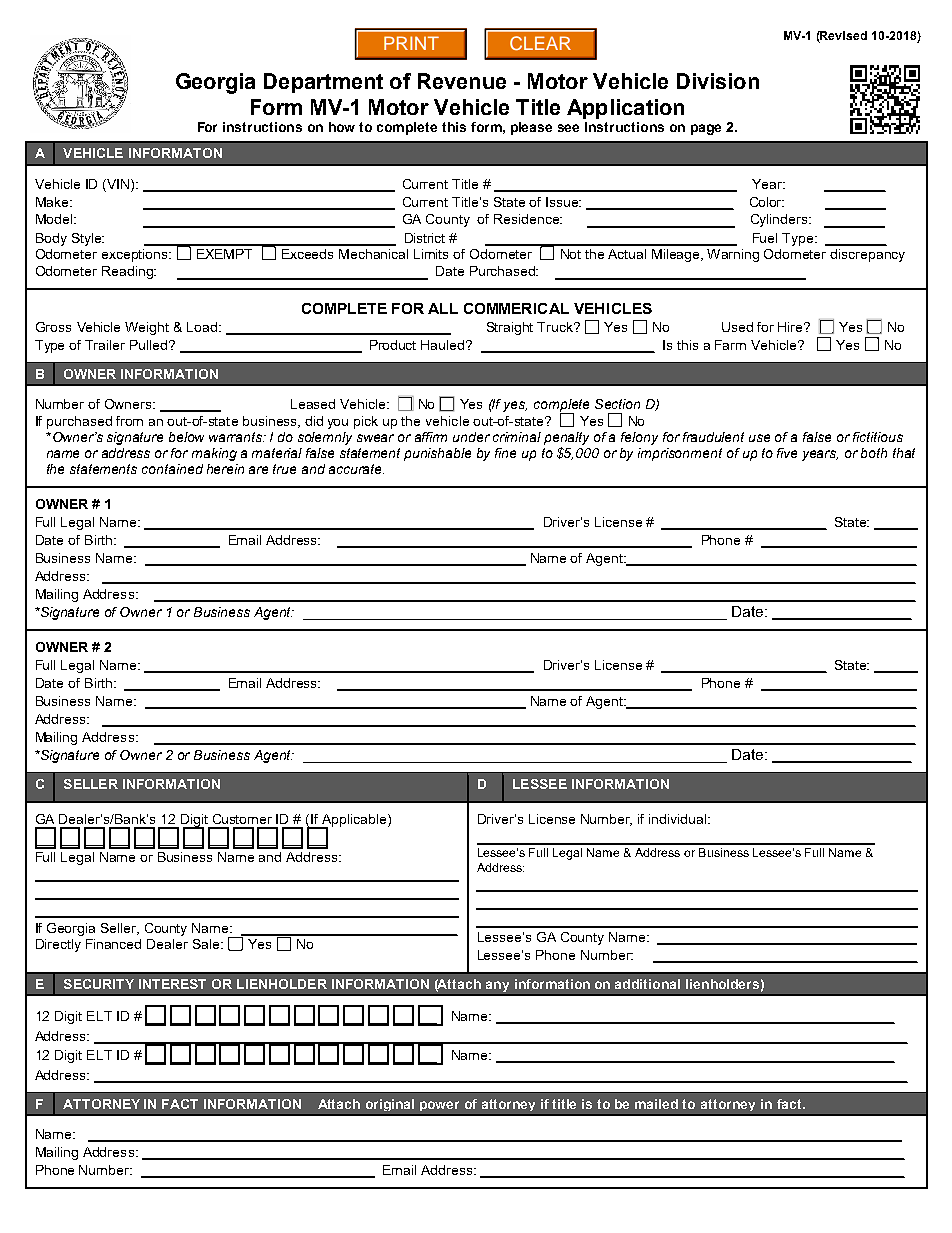  I want to click on Pulled, so click(150, 345).
